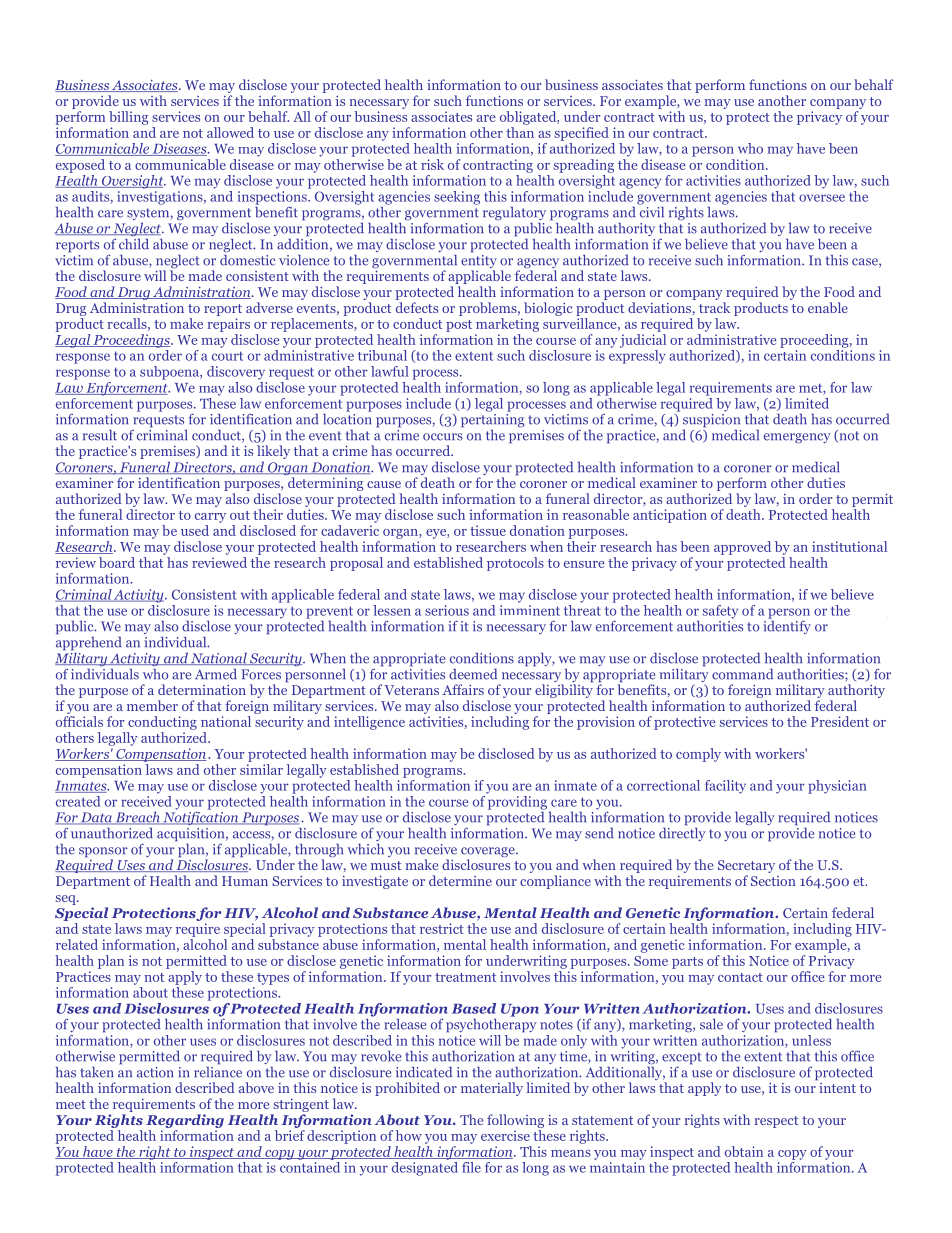 This page has width=952, height=1233. Describe the element at coordinates (517, 802) in the page. I see `providing` at that location.
